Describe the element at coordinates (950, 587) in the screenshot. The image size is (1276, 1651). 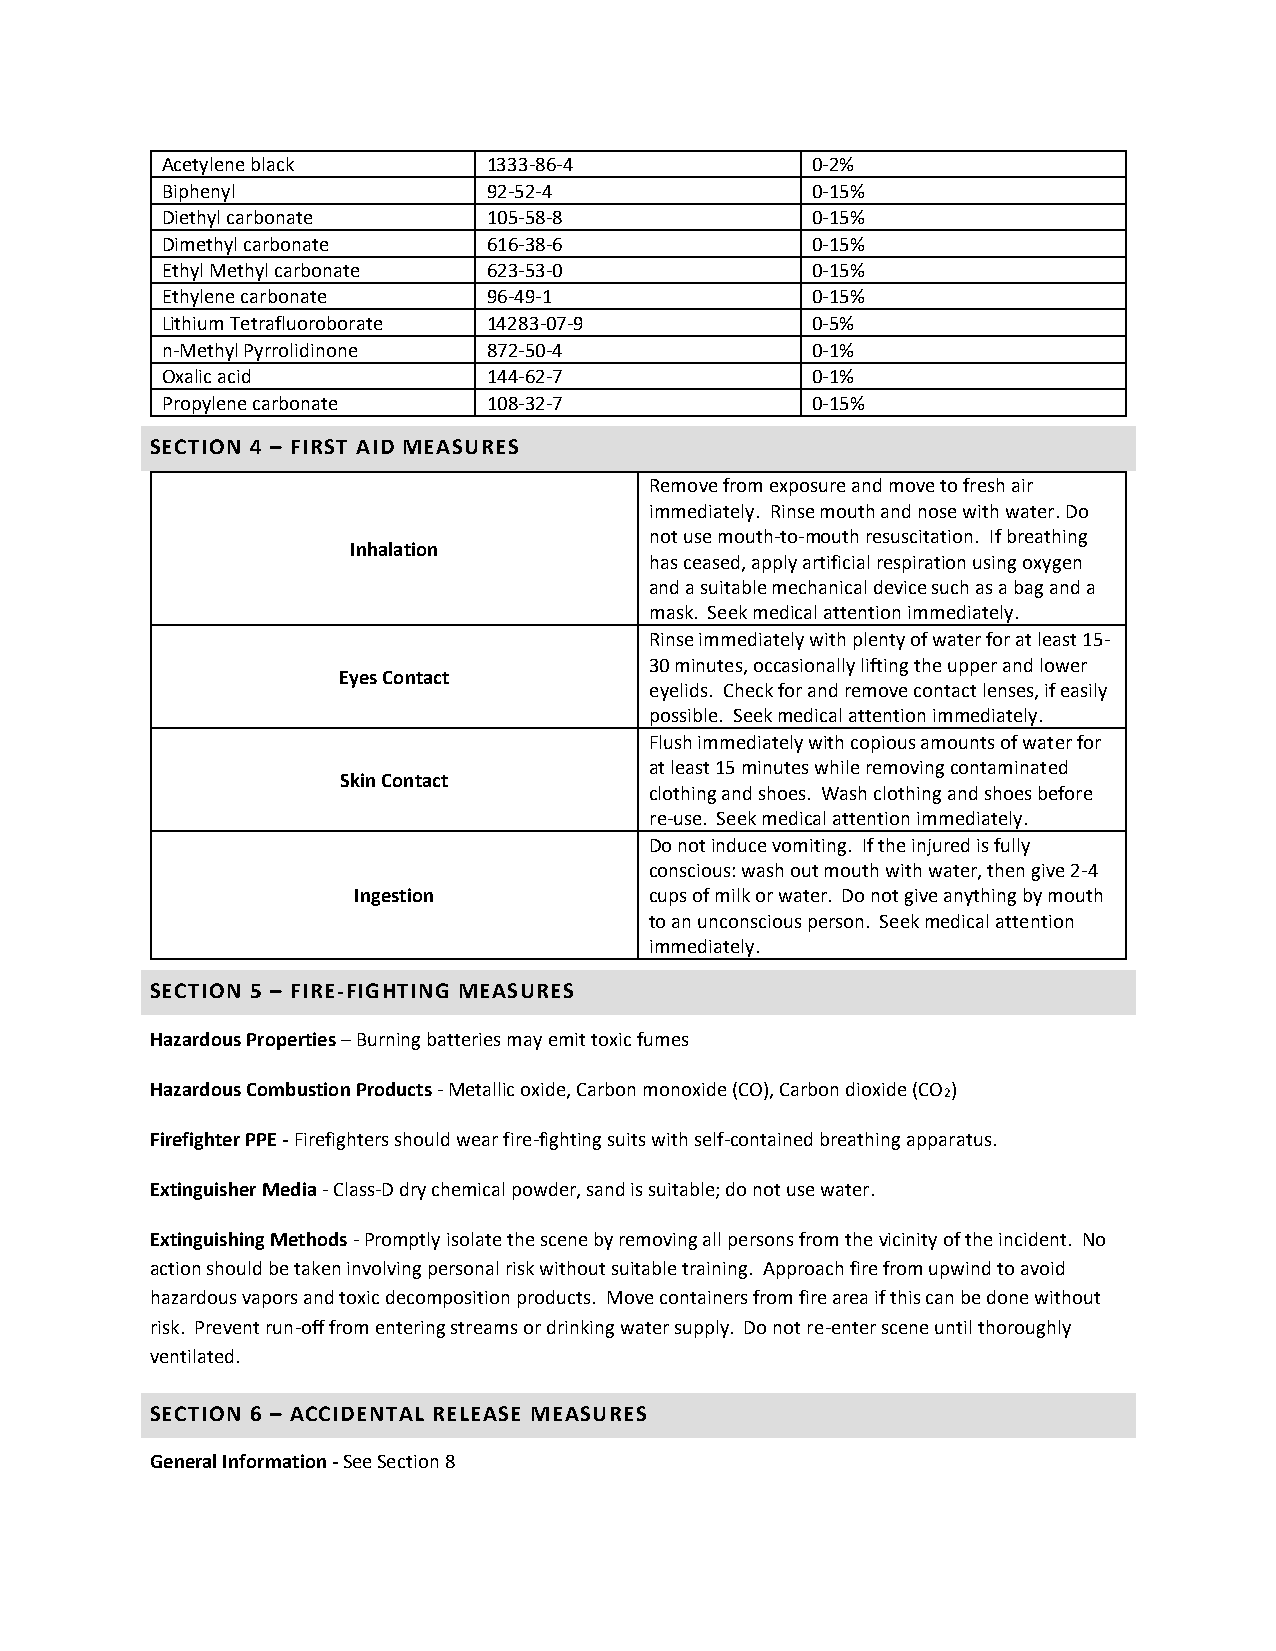
I see `such` at that location.
